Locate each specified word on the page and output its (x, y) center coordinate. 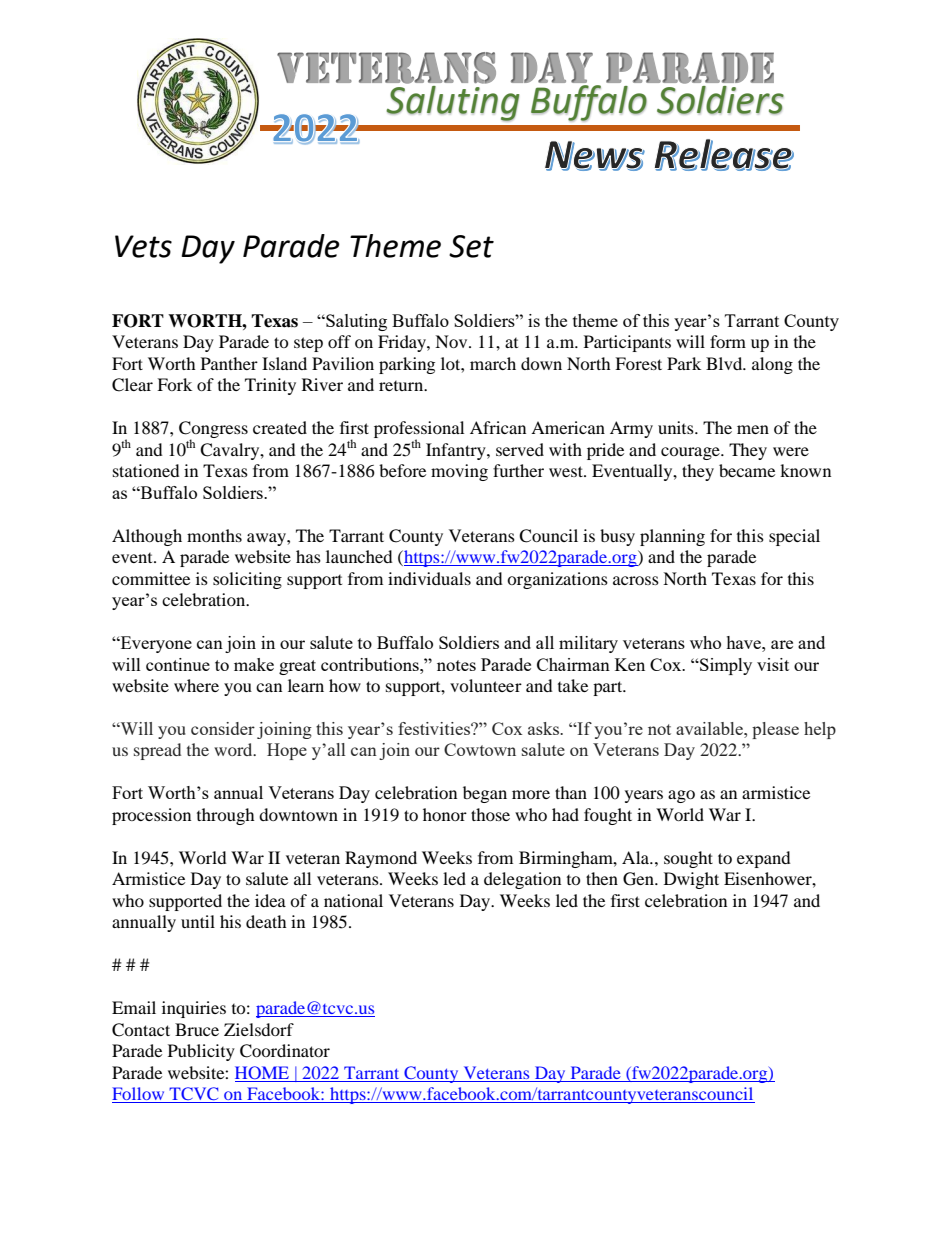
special (794, 537)
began (485, 794)
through (226, 816)
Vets (143, 246)
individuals (429, 578)
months (214, 535)
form (728, 341)
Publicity (201, 1052)
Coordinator (285, 1051)
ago (681, 796)
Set (471, 246)
